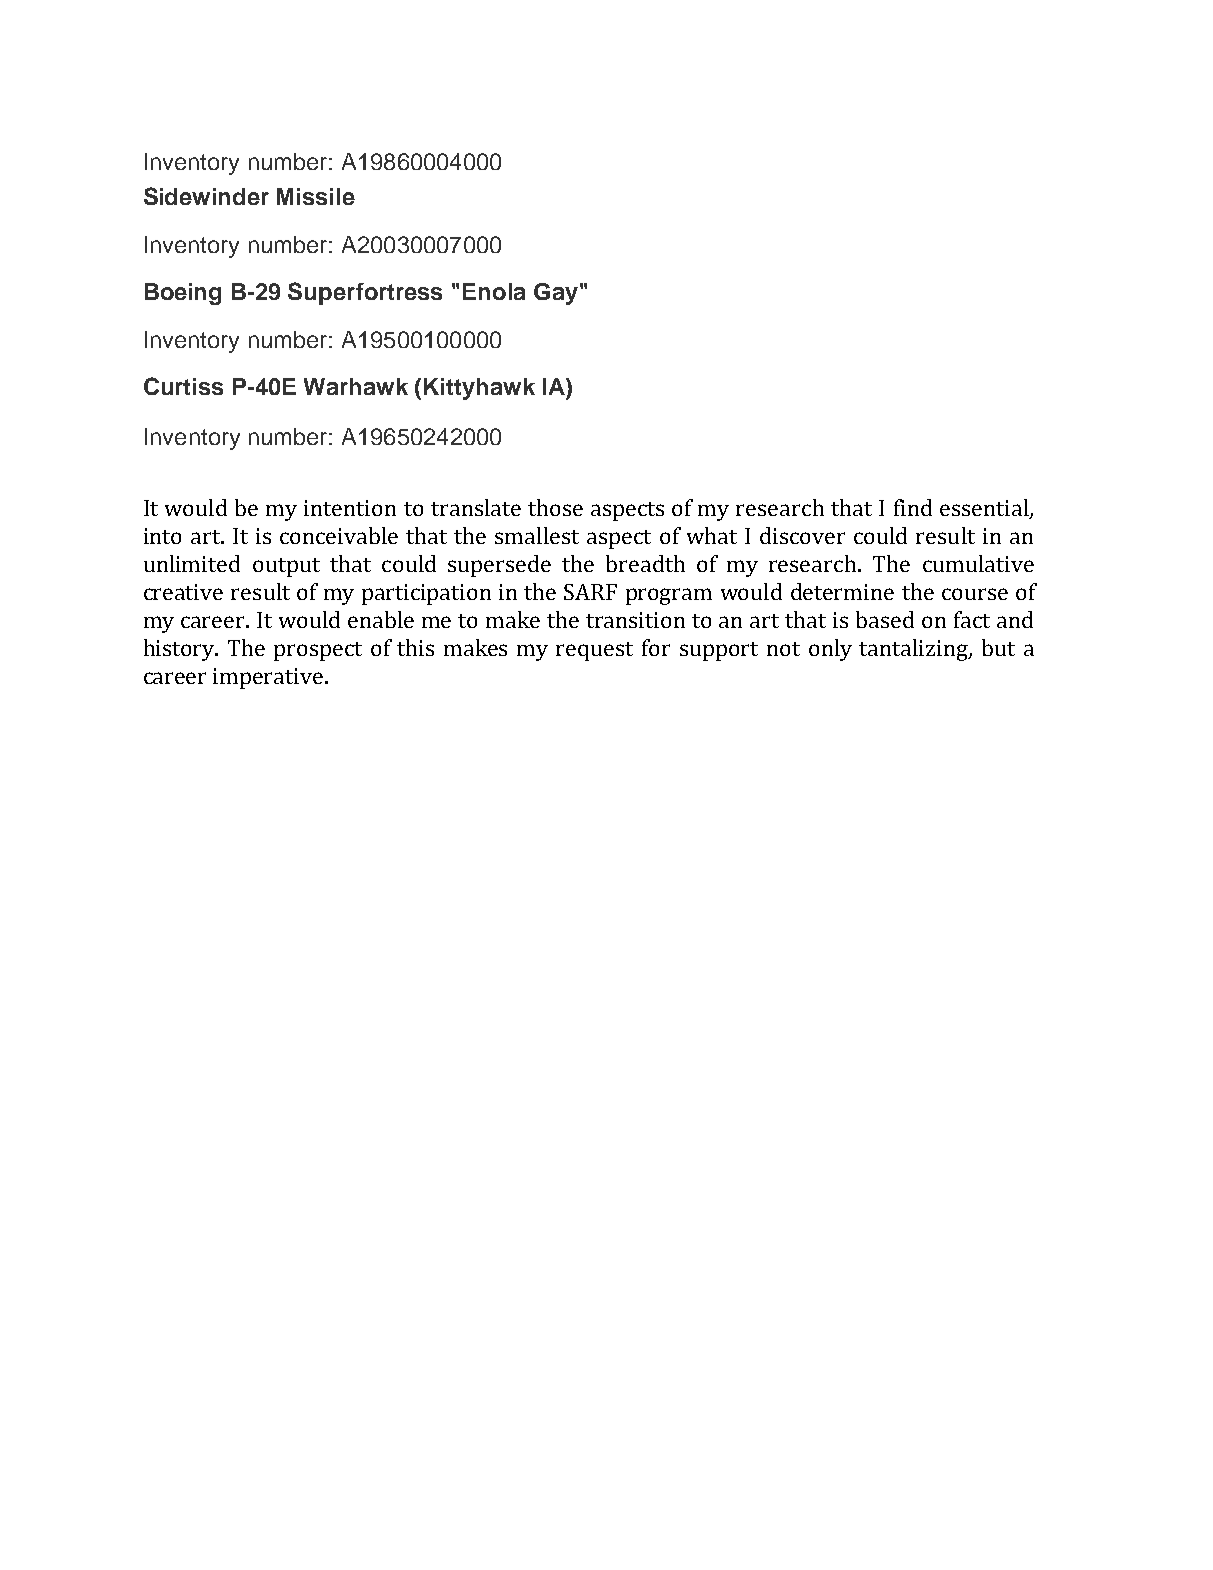 The height and width of the screenshot is (1570, 1213). I want to click on Superfortress, so click(365, 293).
